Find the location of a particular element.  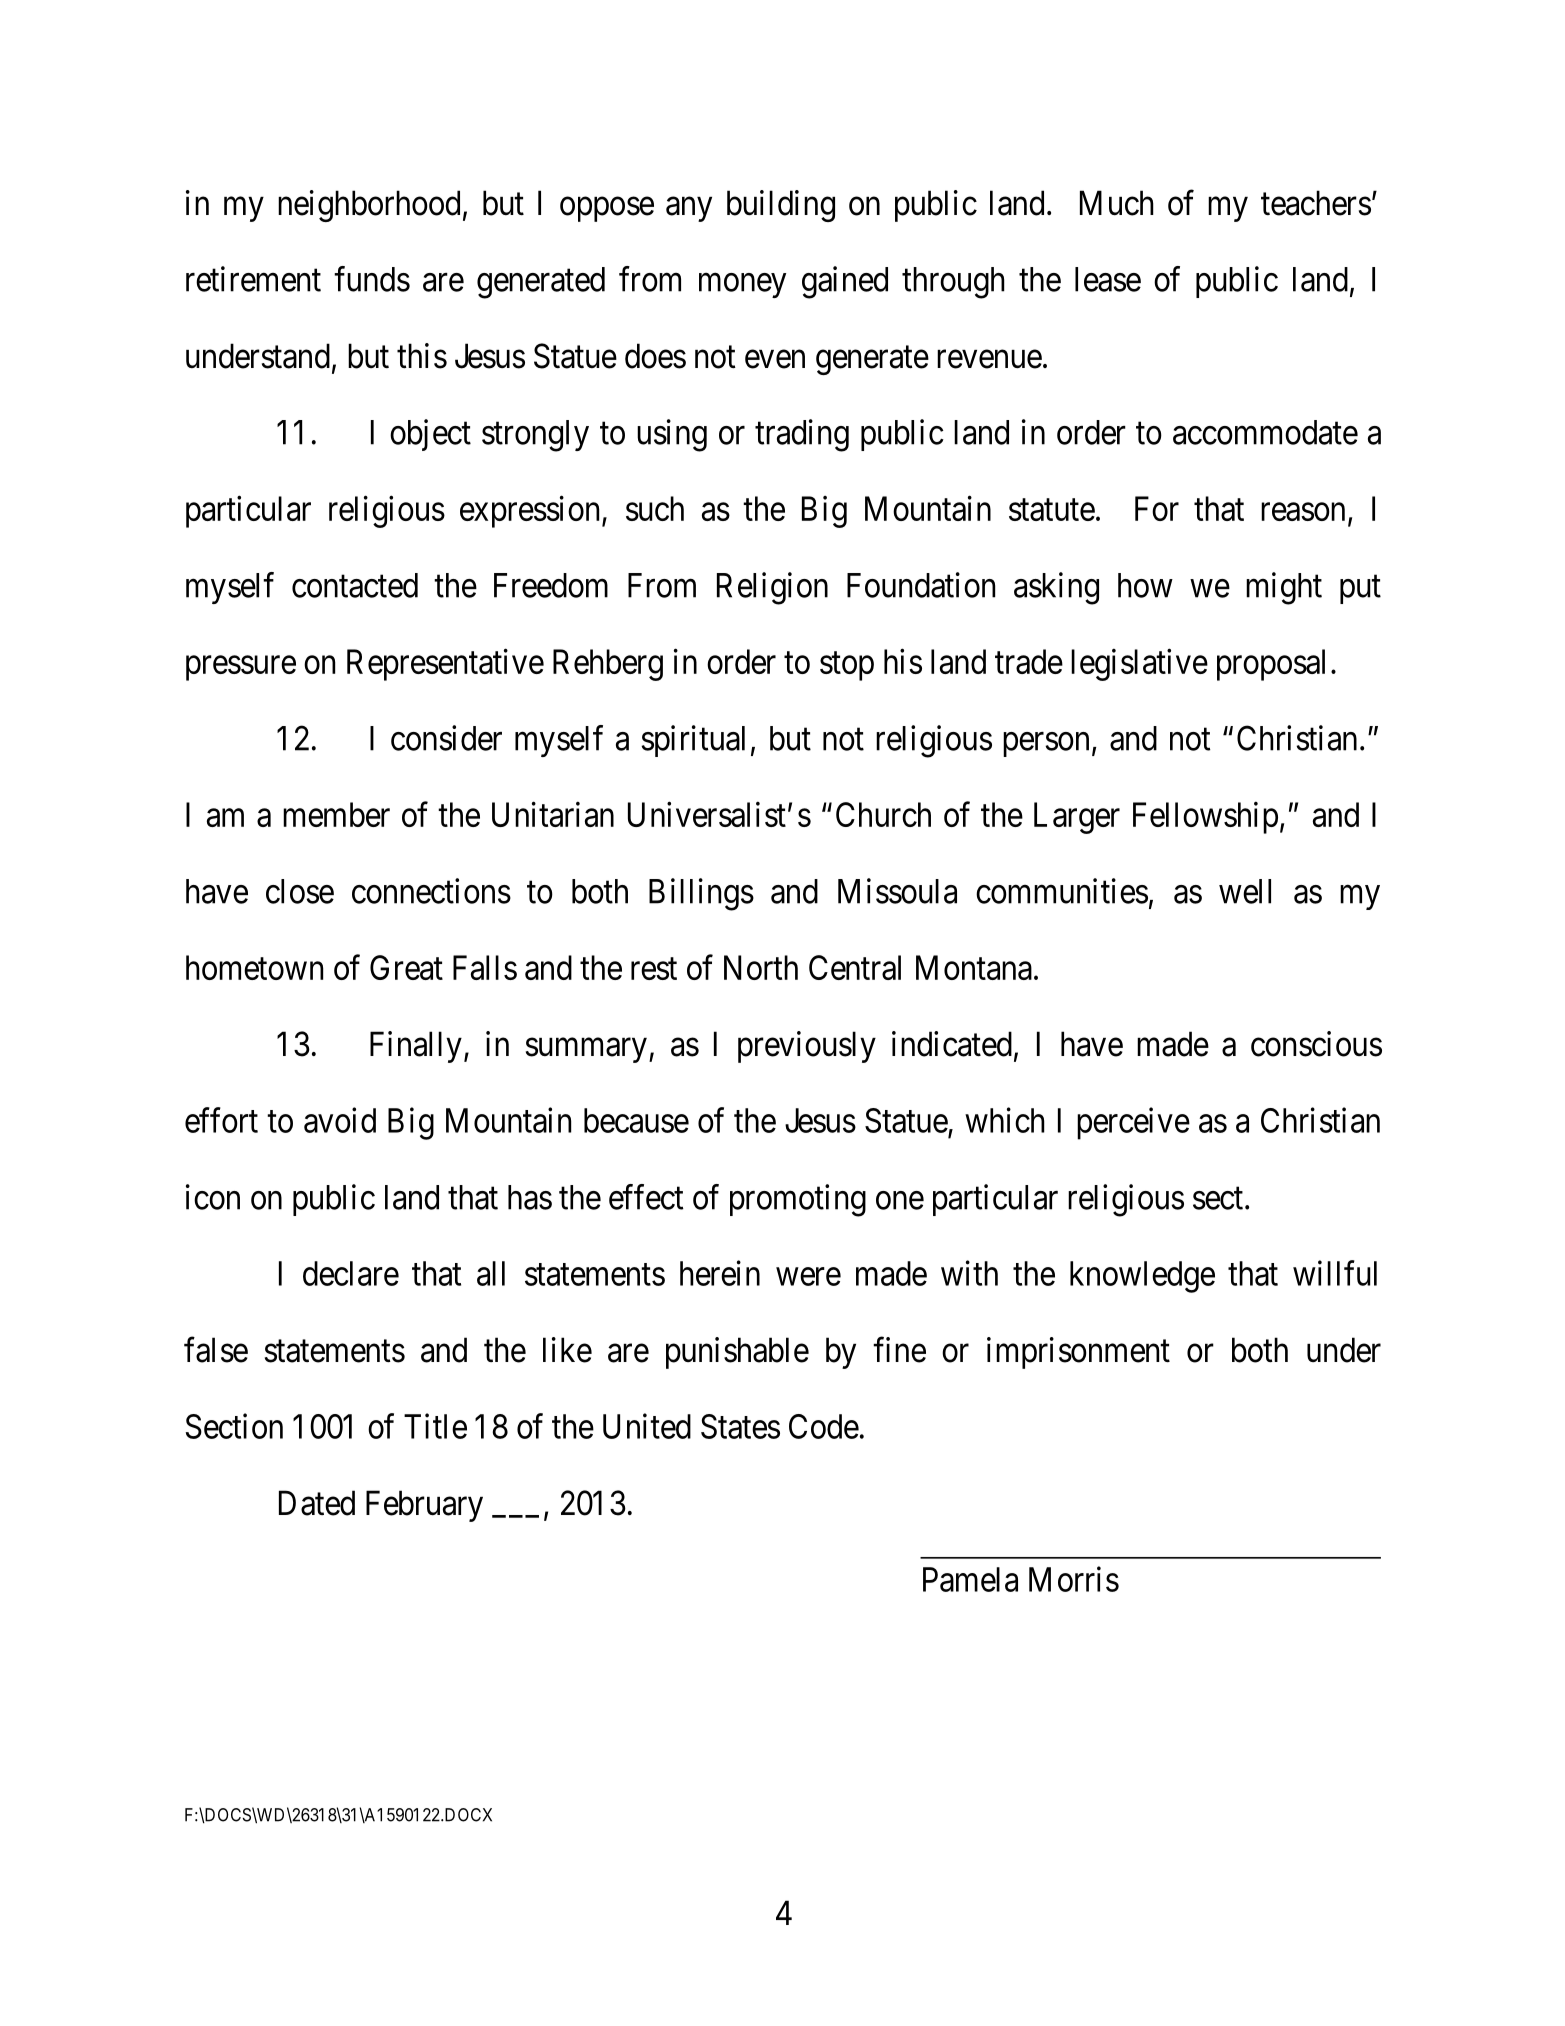

Much is located at coordinates (1117, 203).
